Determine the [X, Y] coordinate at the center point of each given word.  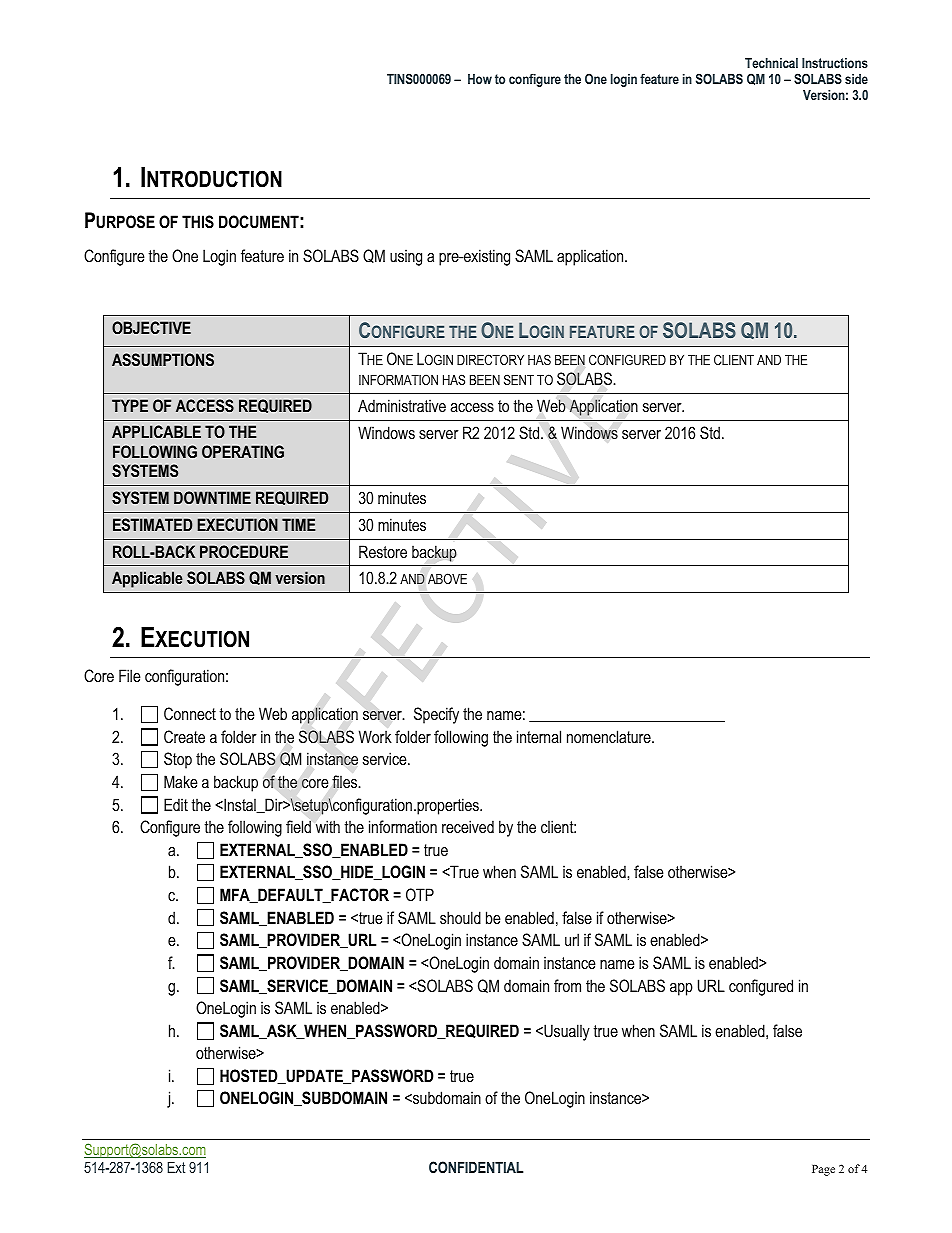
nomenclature [610, 736]
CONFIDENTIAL [476, 1167]
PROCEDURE [244, 551]
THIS [198, 222]
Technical [771, 63]
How [480, 79]
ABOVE [447, 578]
